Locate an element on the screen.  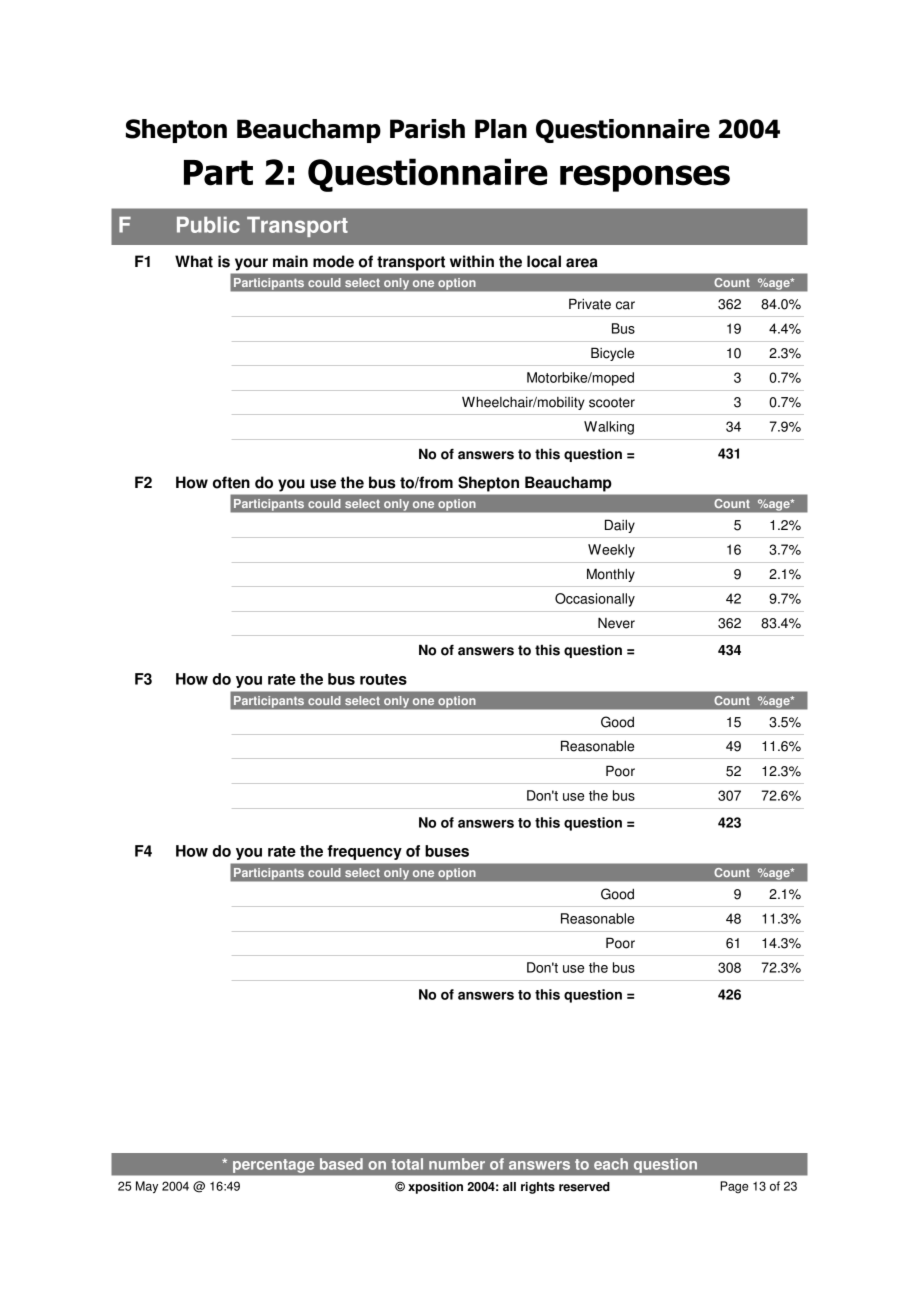
number is located at coordinates (457, 1164).
